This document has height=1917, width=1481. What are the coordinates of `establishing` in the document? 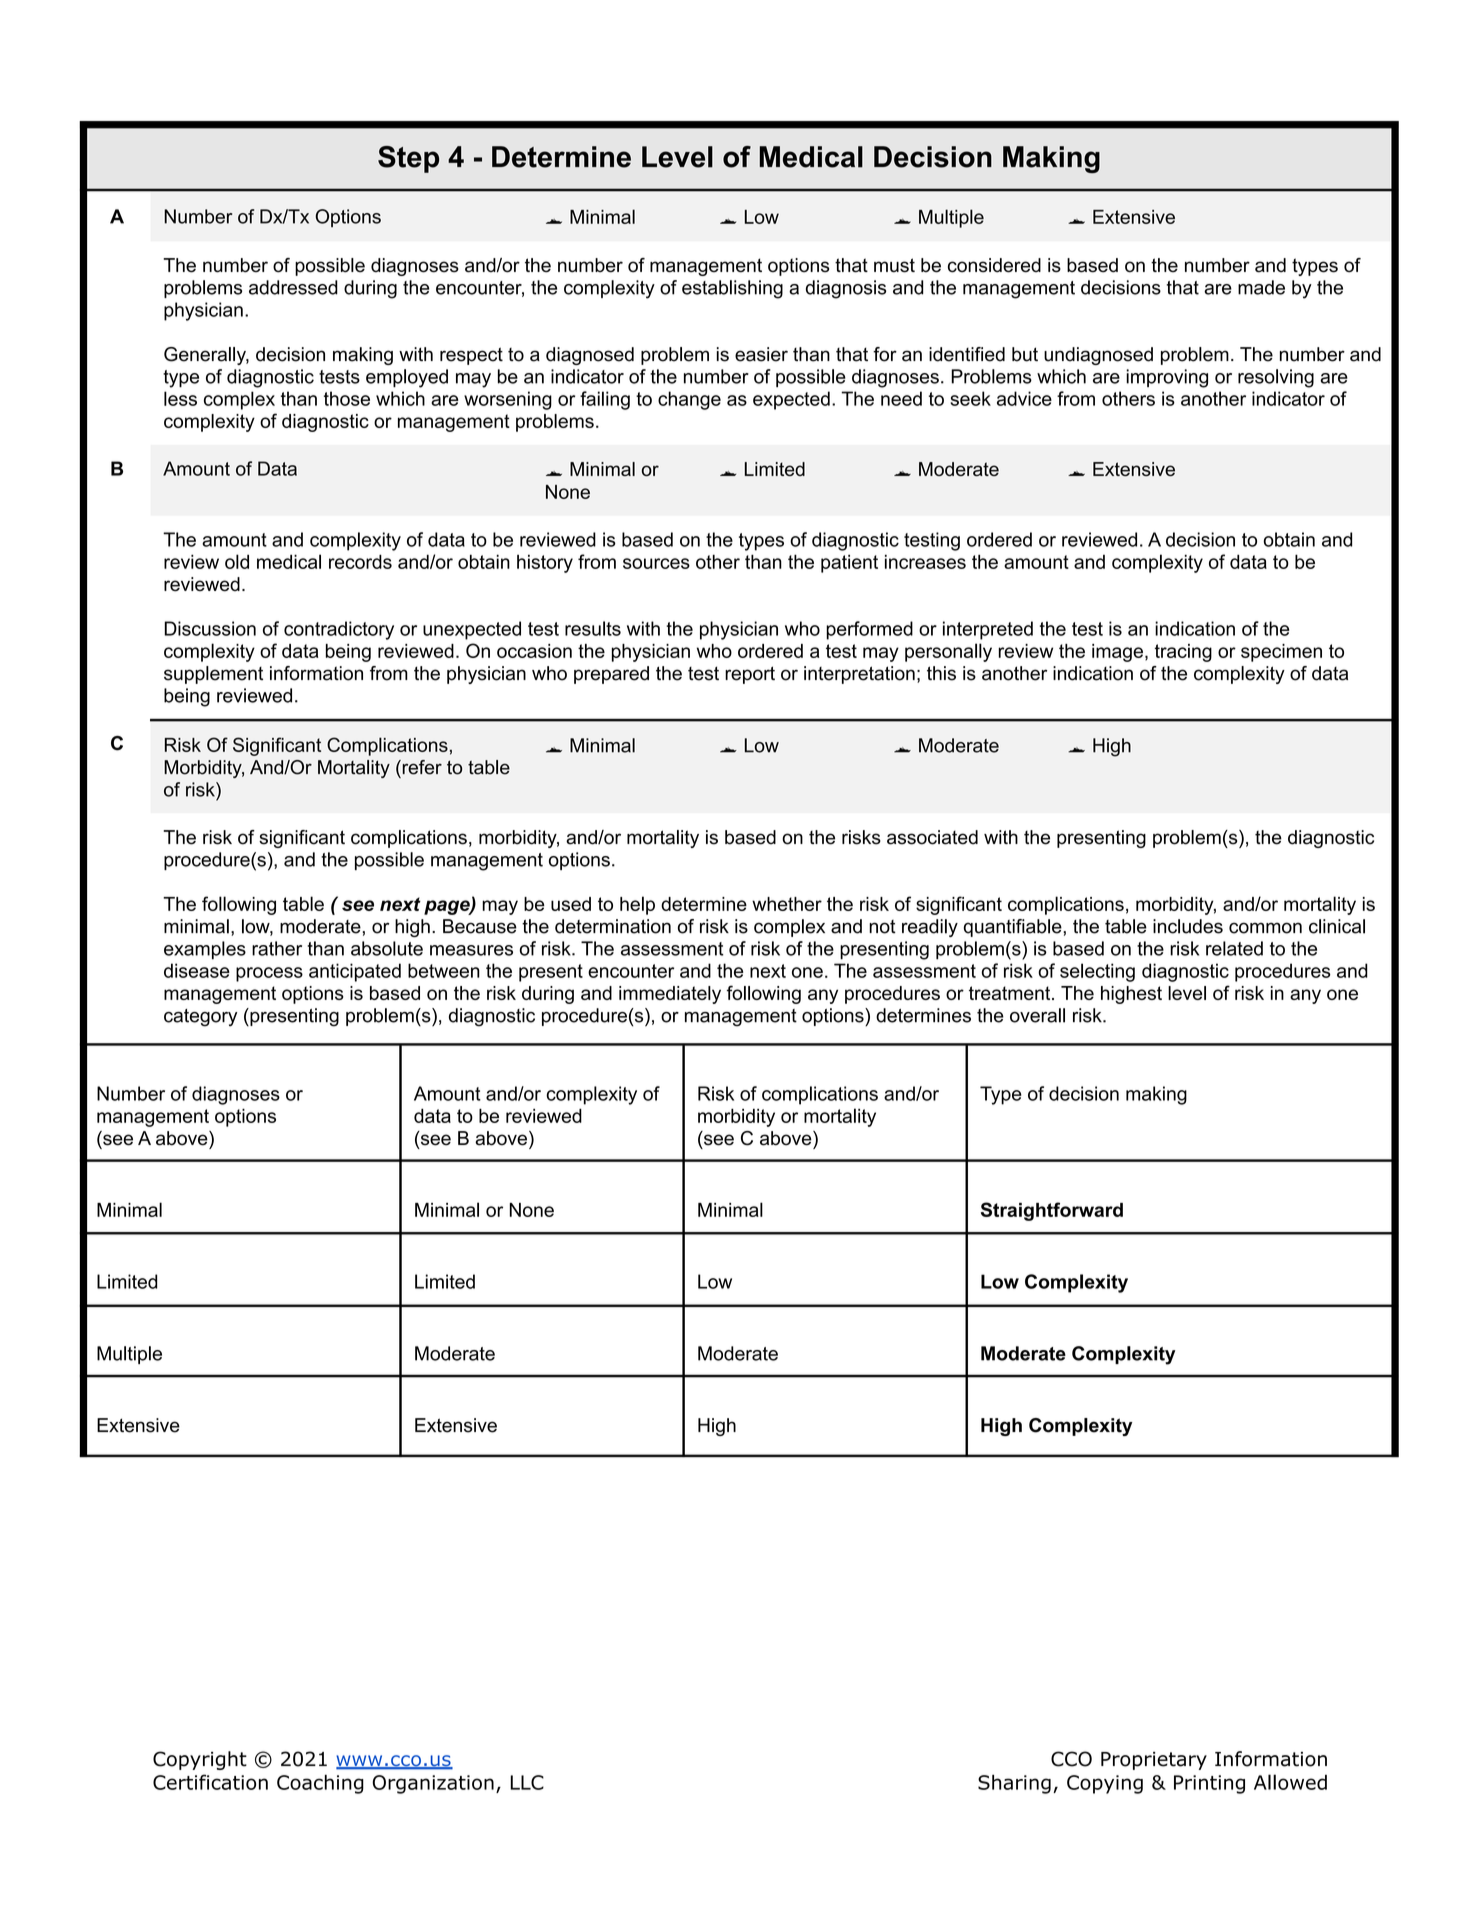 It's located at (732, 289).
